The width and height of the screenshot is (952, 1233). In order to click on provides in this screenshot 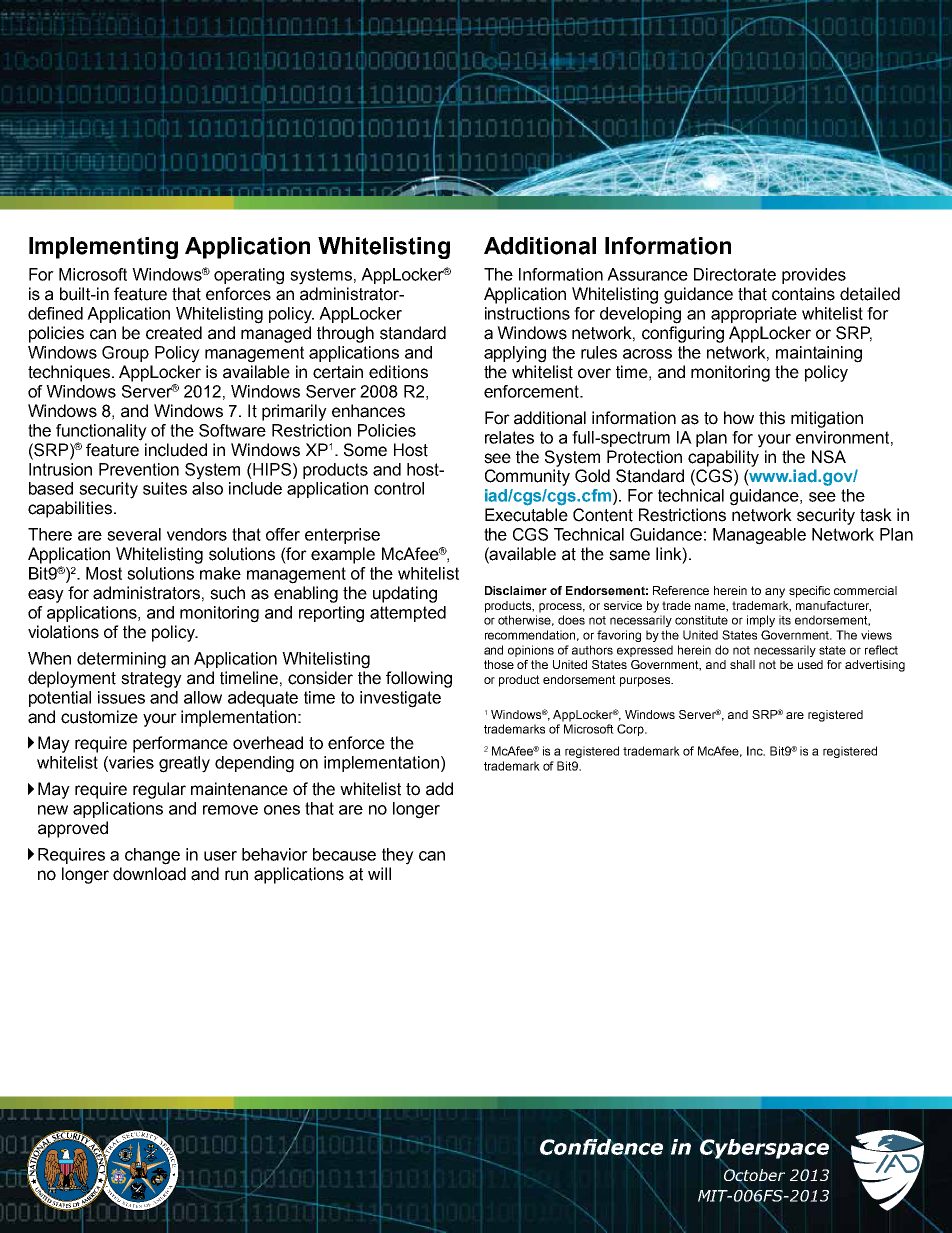, I will do `click(814, 276)`.
